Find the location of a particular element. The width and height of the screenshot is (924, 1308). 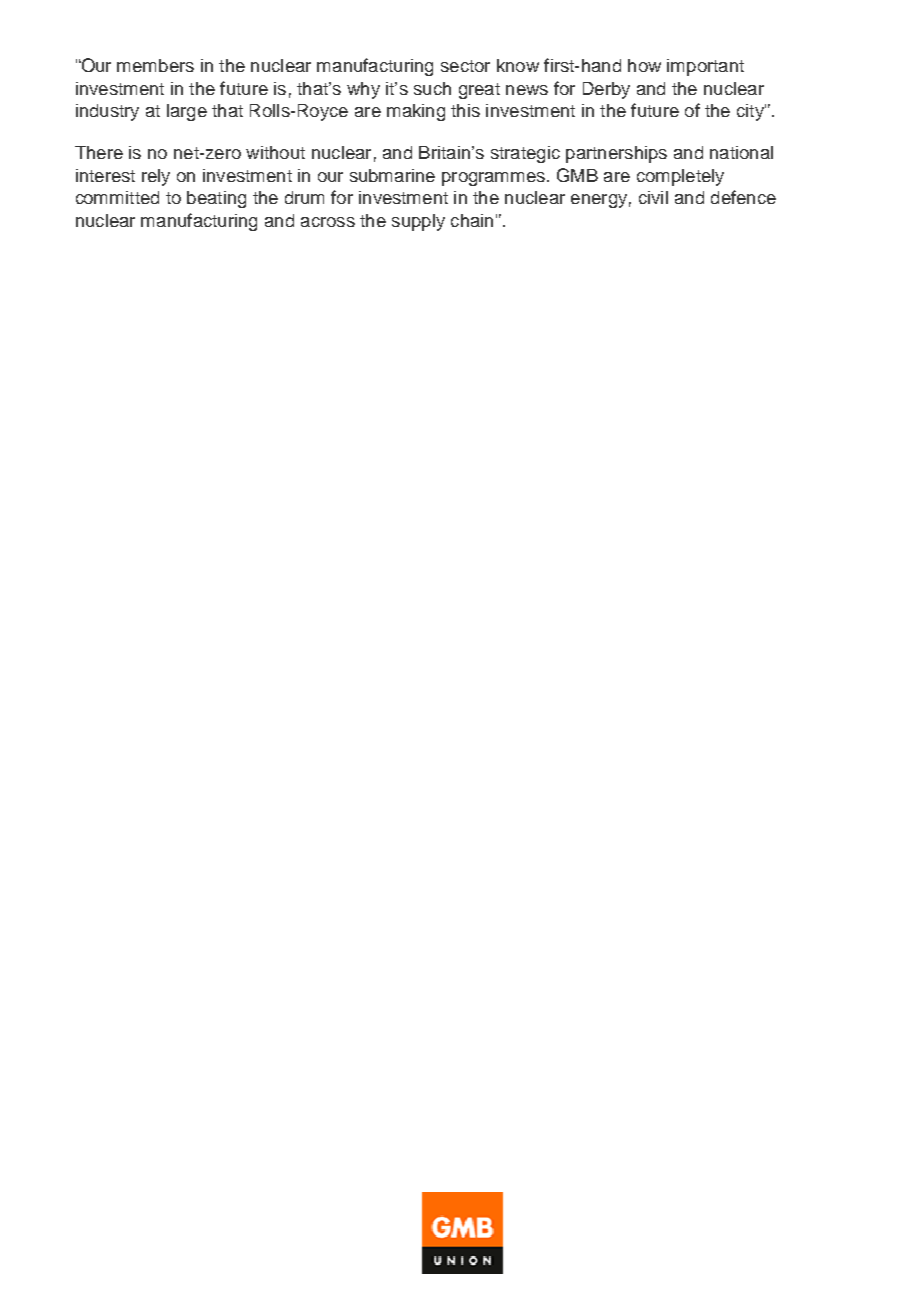

completely is located at coordinates (680, 177).
